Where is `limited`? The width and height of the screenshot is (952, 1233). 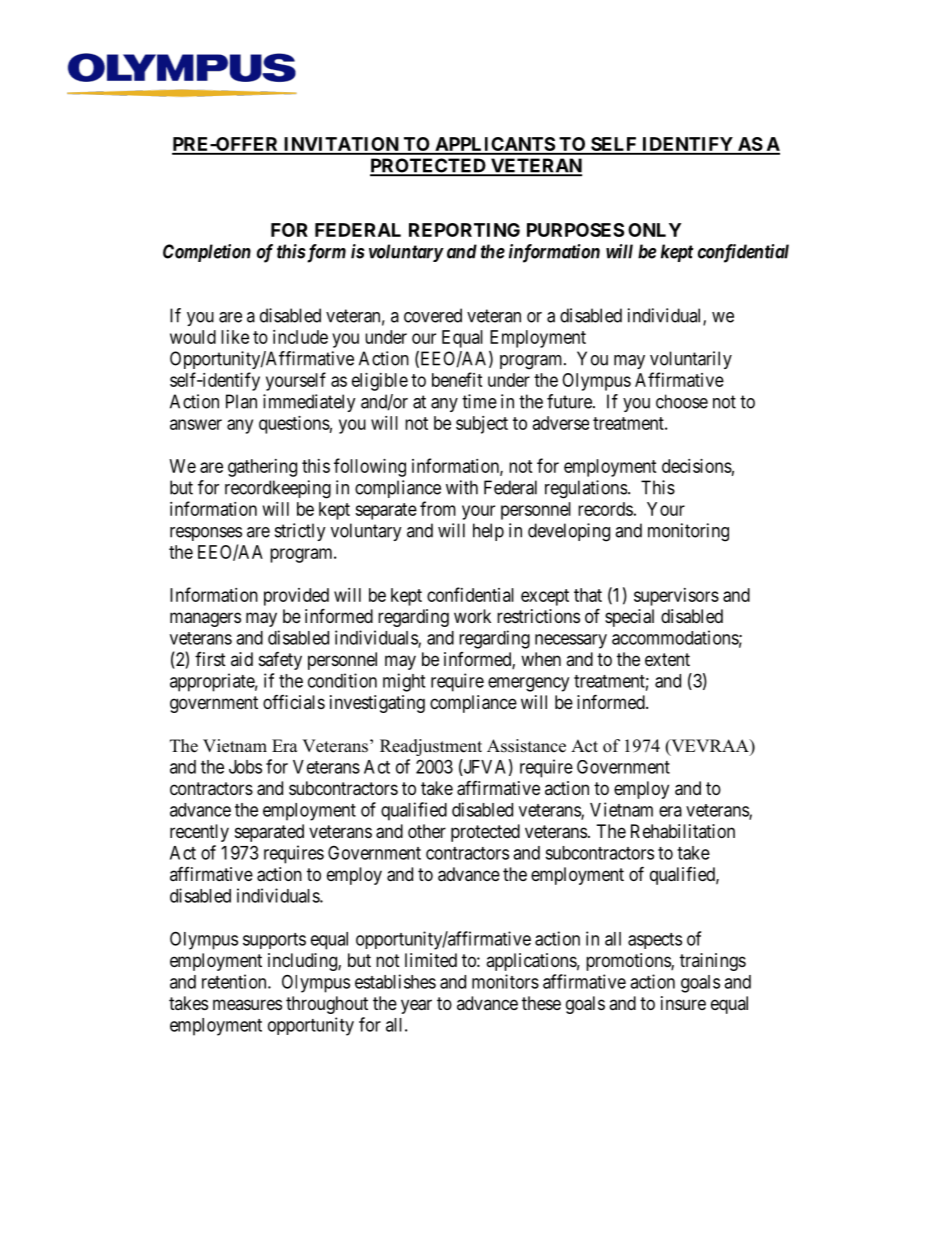
limited is located at coordinates (431, 960).
